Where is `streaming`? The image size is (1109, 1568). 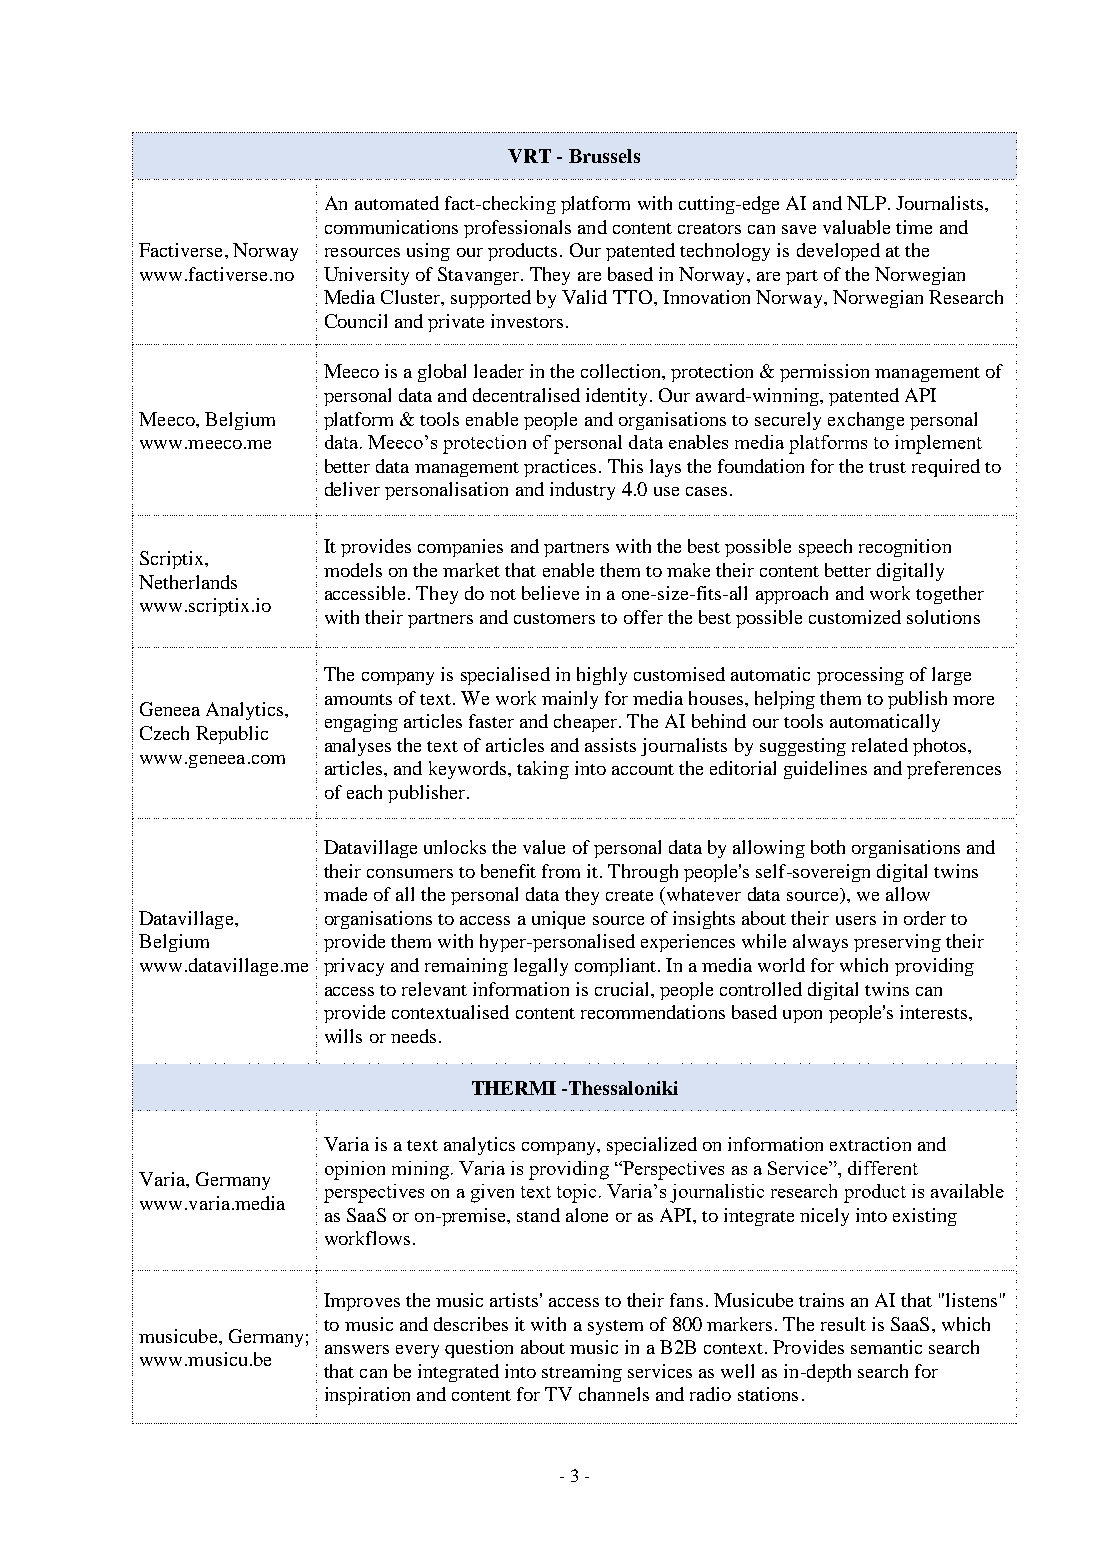 streaming is located at coordinates (582, 1373).
